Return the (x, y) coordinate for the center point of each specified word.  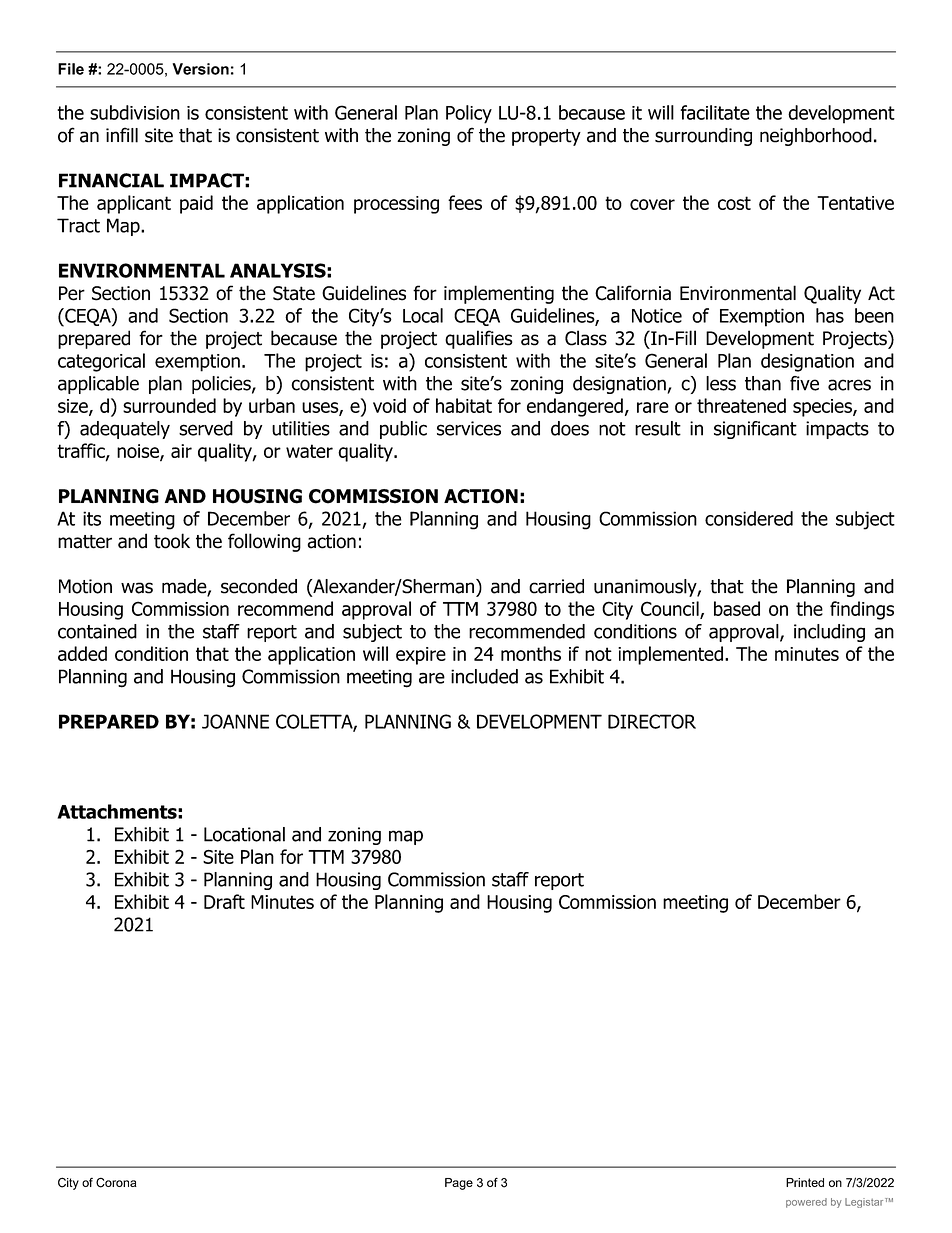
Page (459, 1184)
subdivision (135, 112)
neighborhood (816, 137)
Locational (244, 834)
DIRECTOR (652, 721)
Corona (116, 1183)
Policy (469, 114)
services (469, 428)
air (181, 451)
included (484, 676)
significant (755, 430)
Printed (805, 1182)
